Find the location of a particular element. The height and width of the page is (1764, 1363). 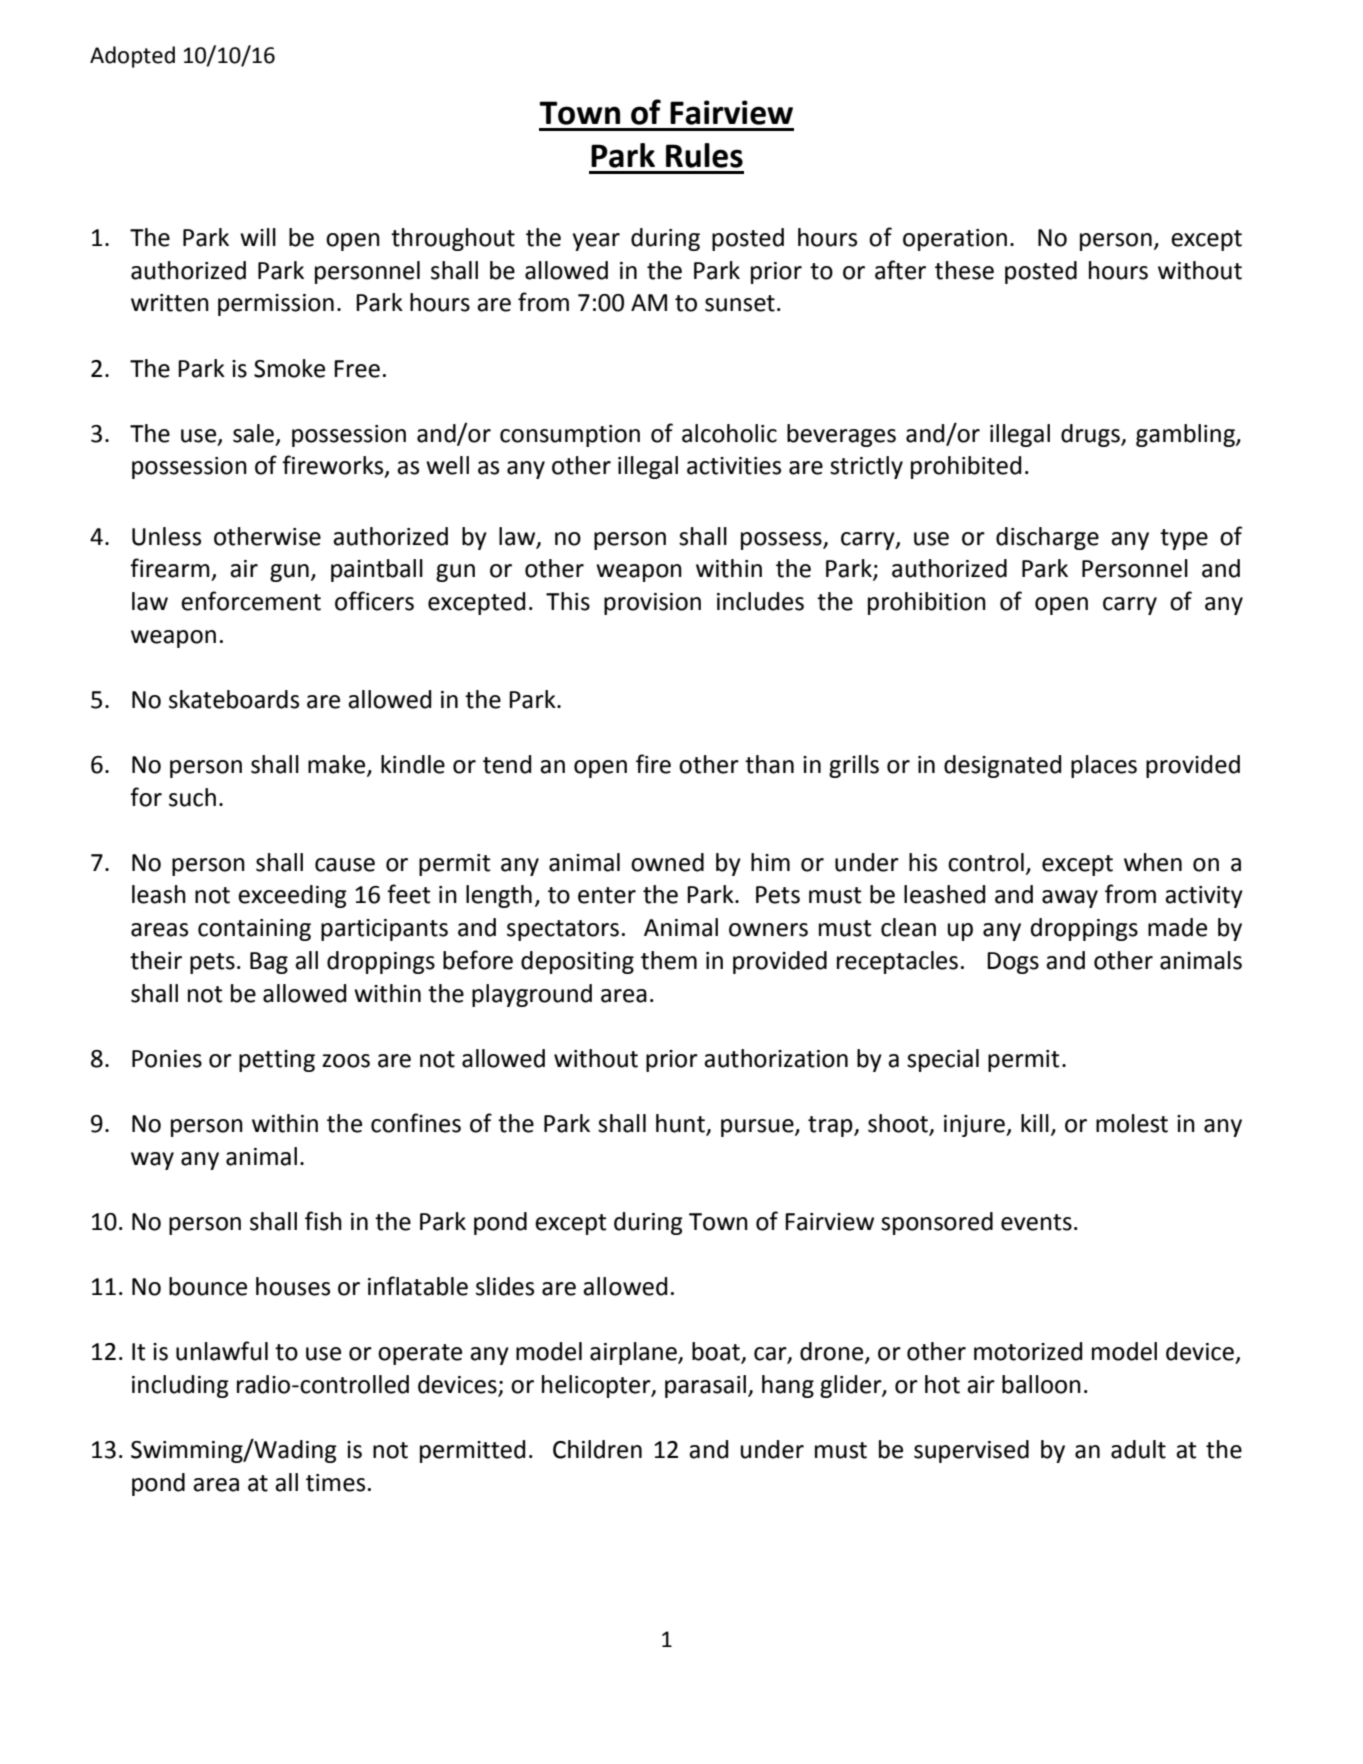

operation is located at coordinates (955, 240).
